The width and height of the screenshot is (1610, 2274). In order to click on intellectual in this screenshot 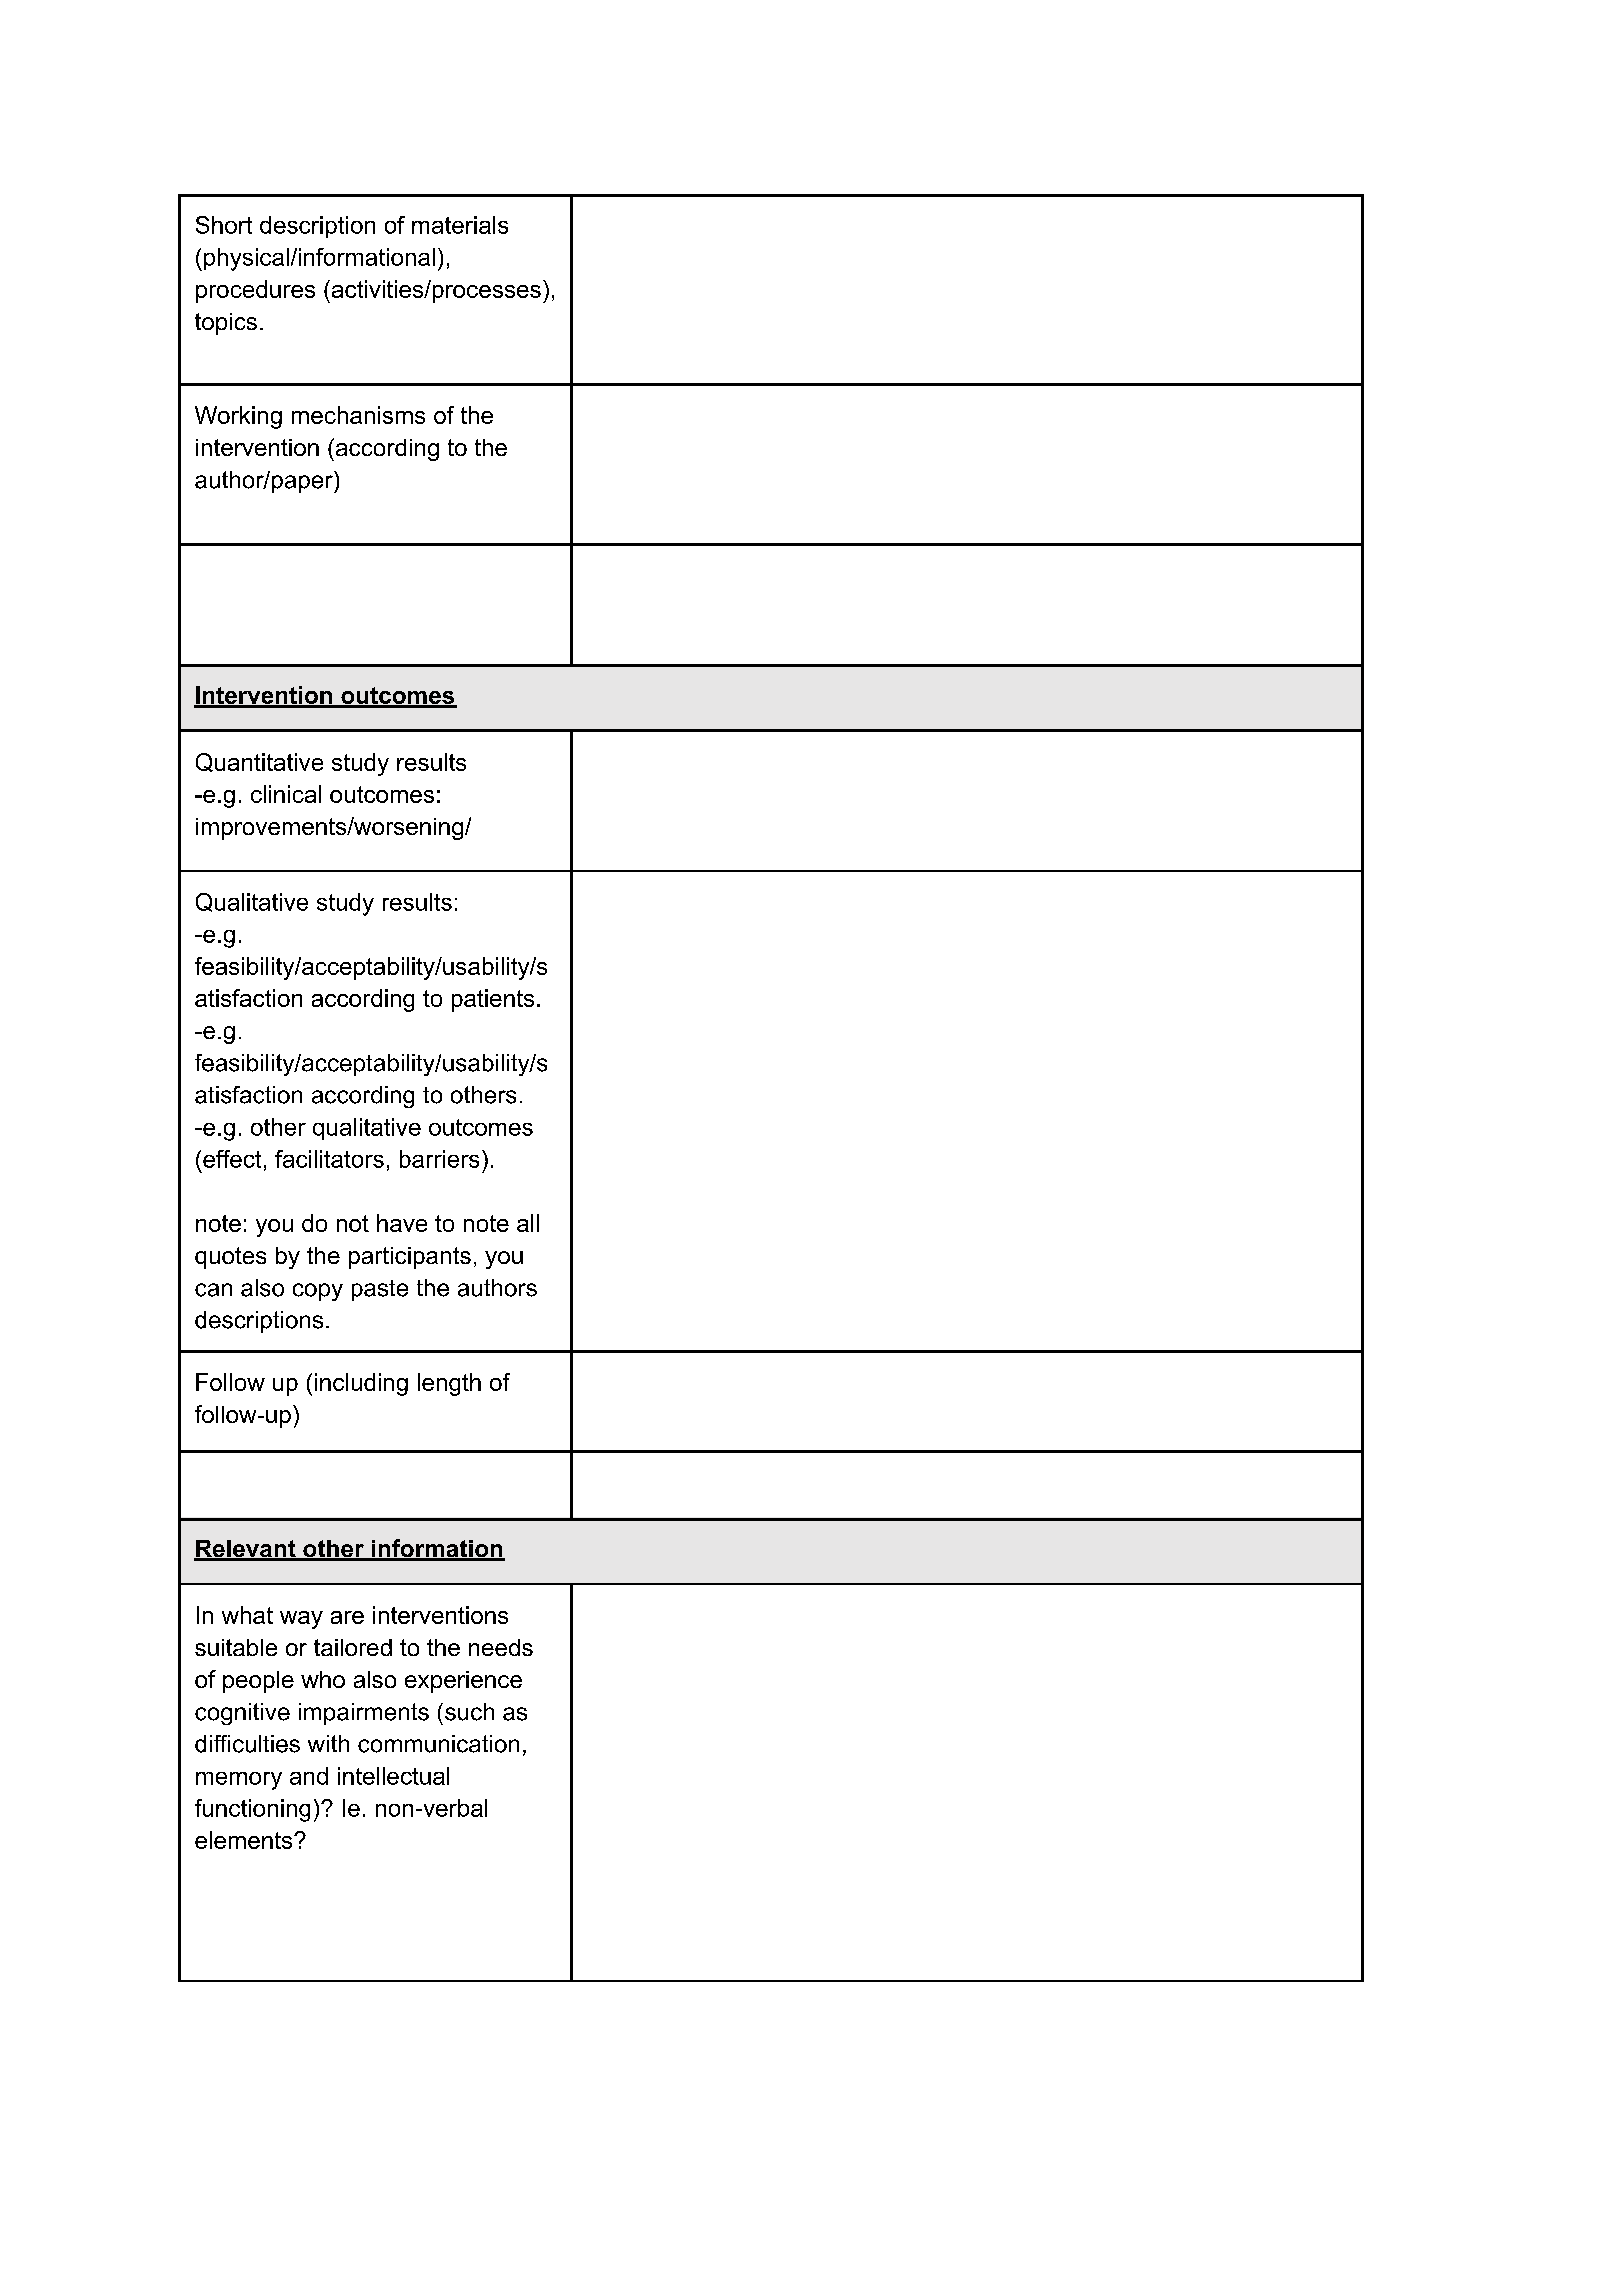, I will do `click(393, 1776)`.
